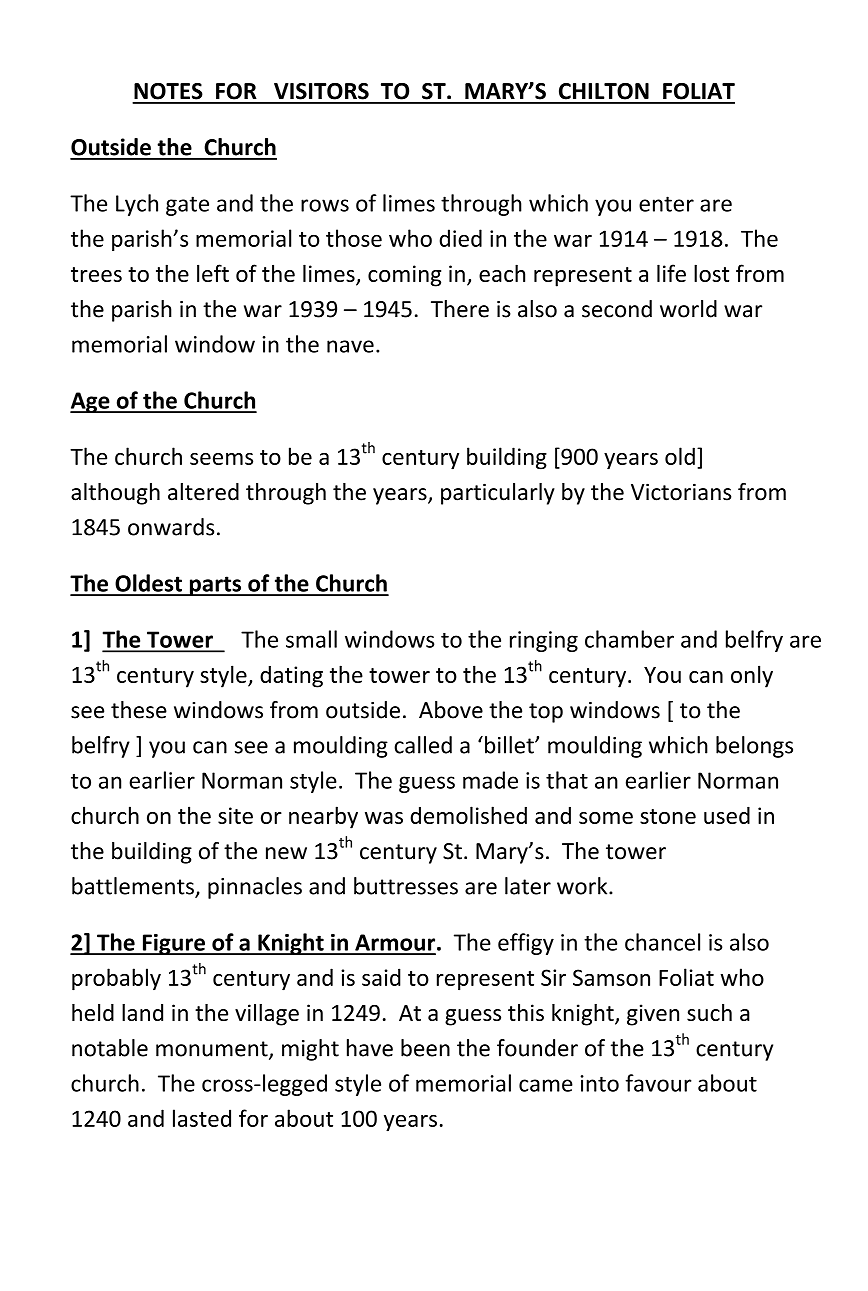  Describe the element at coordinates (681, 492) in the screenshot. I see `Victorians` at that location.
